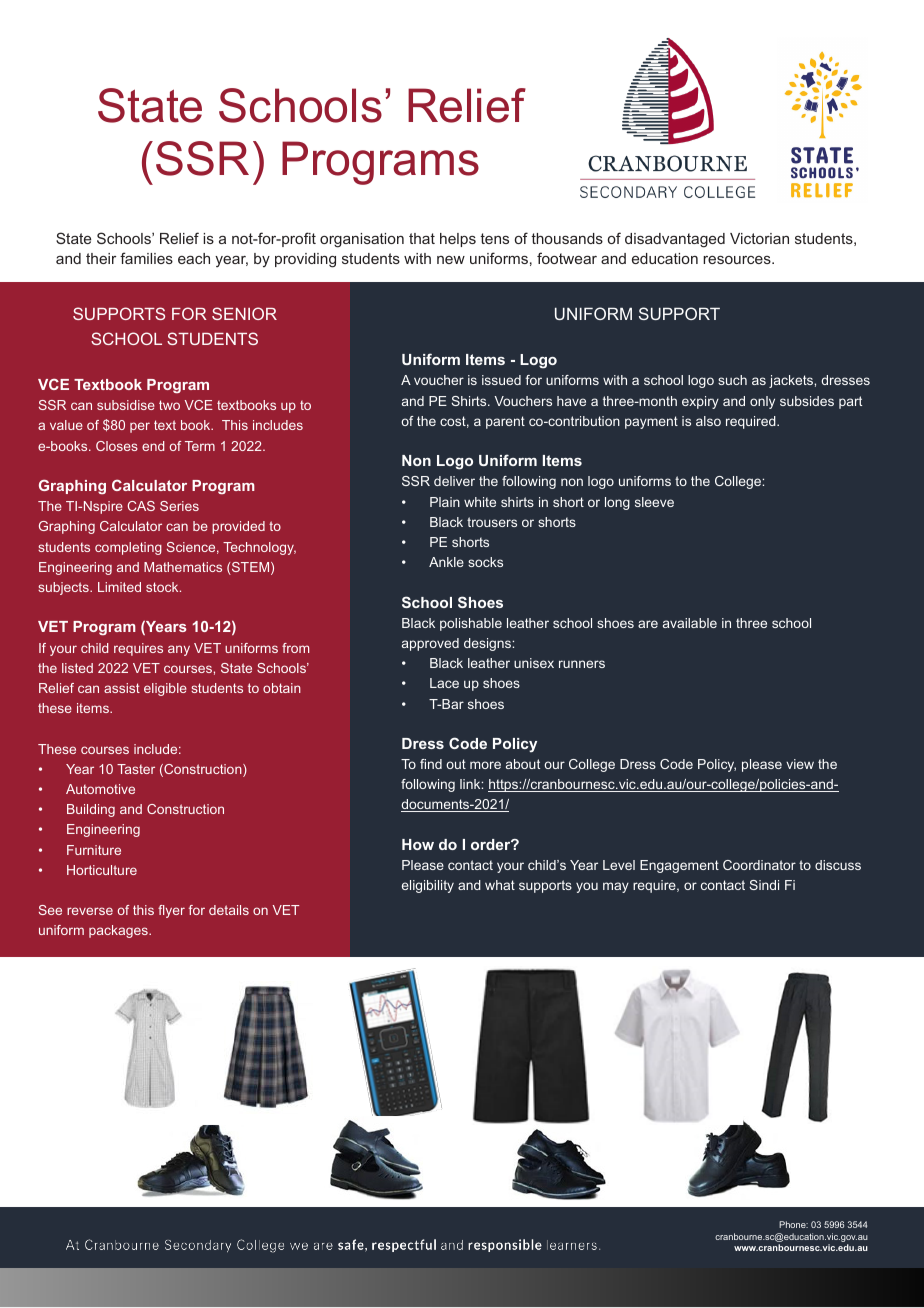 Image resolution: width=924 pixels, height=1308 pixels. I want to click on stock, so click(163, 587).
